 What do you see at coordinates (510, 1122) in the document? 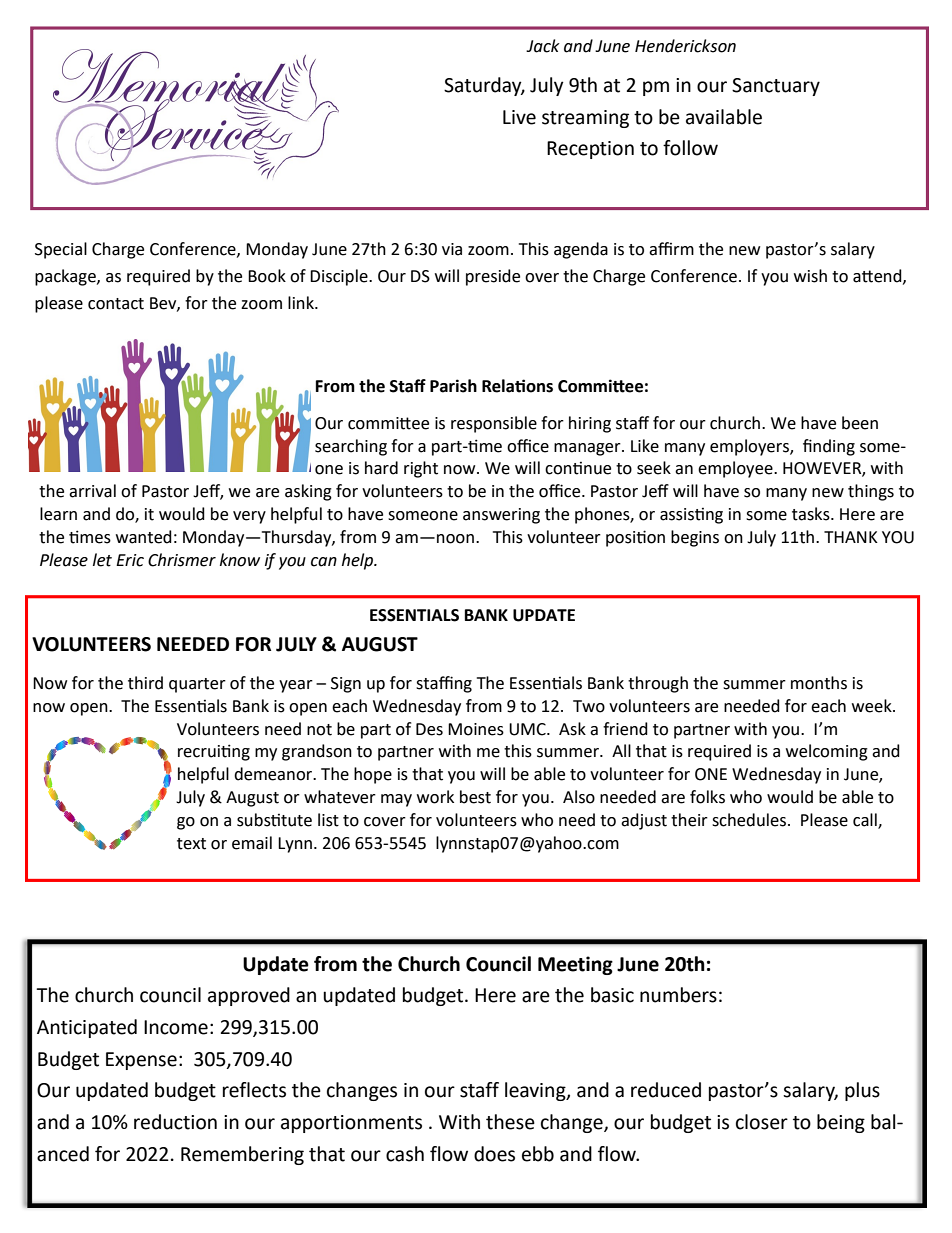
I see `these` at bounding box center [510, 1122].
